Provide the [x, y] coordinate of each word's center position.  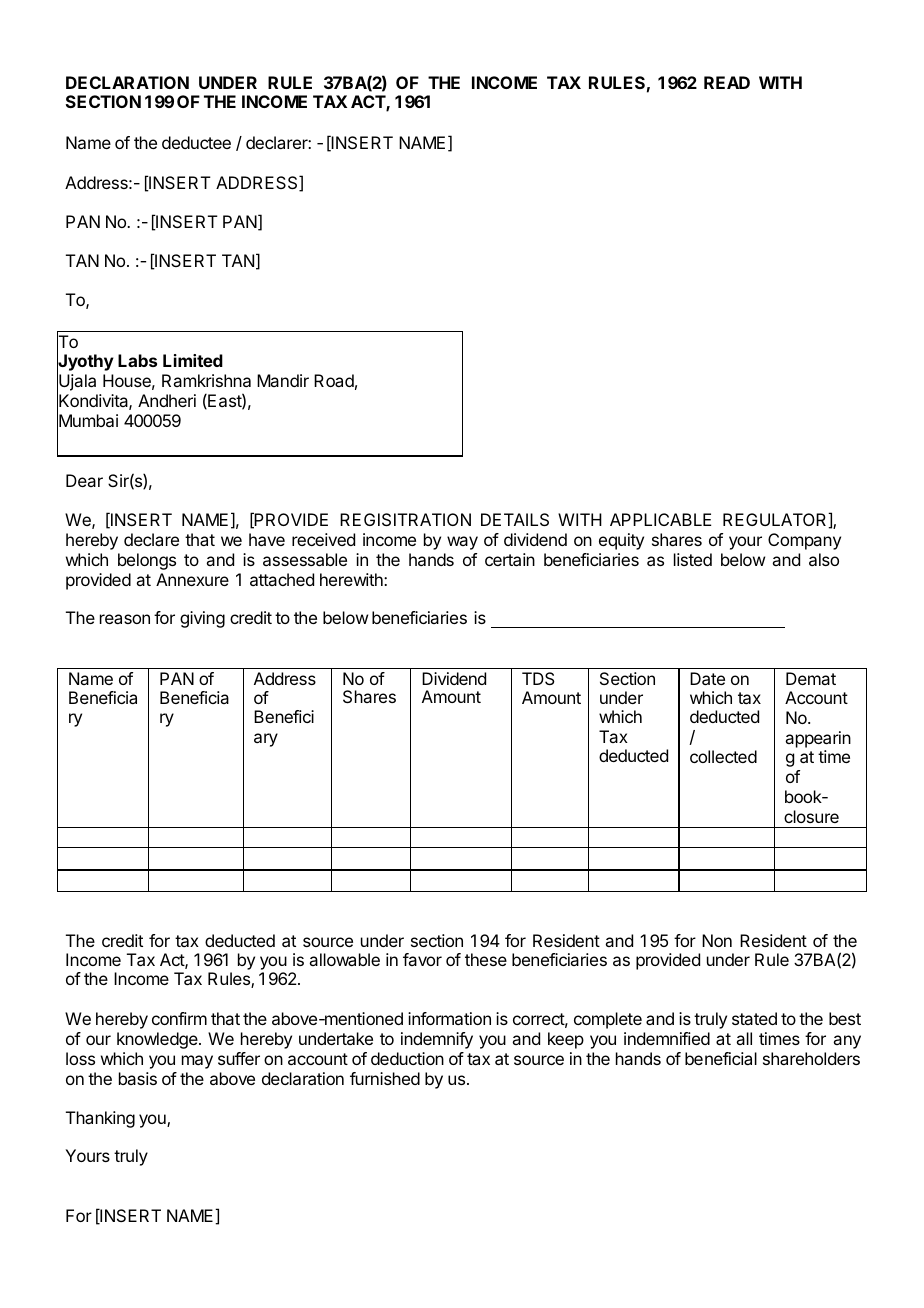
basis [138, 1078]
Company [804, 541]
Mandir [283, 380]
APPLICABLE [660, 519]
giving [202, 619]
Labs [137, 360]
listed [693, 559]
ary [266, 740]
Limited [193, 360]
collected [723, 756]
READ [727, 82]
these [486, 959]
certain [510, 559]
